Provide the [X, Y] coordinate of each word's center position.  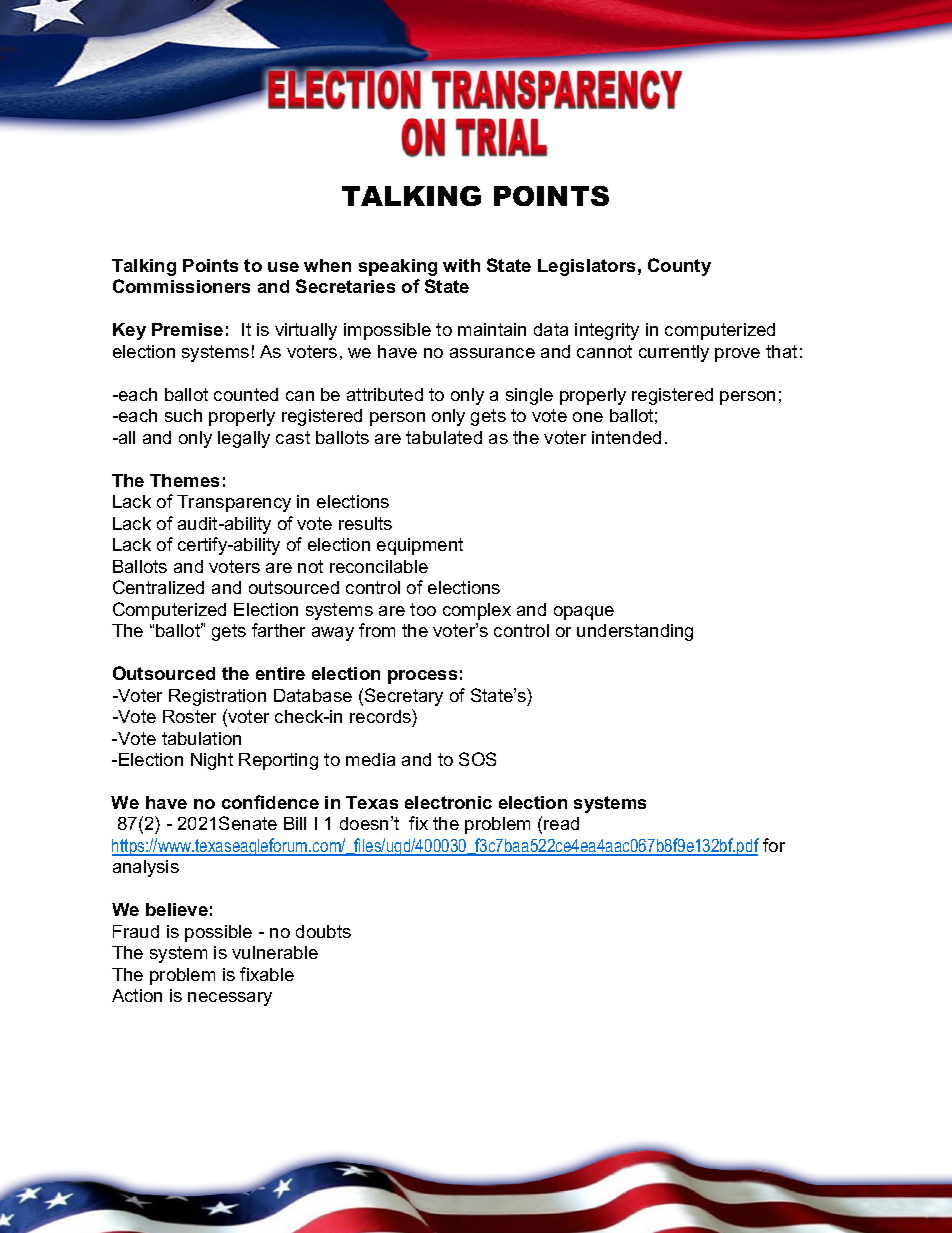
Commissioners [181, 286]
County [679, 267]
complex [477, 611]
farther [278, 630]
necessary [230, 999]
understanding [635, 632]
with [461, 265]
